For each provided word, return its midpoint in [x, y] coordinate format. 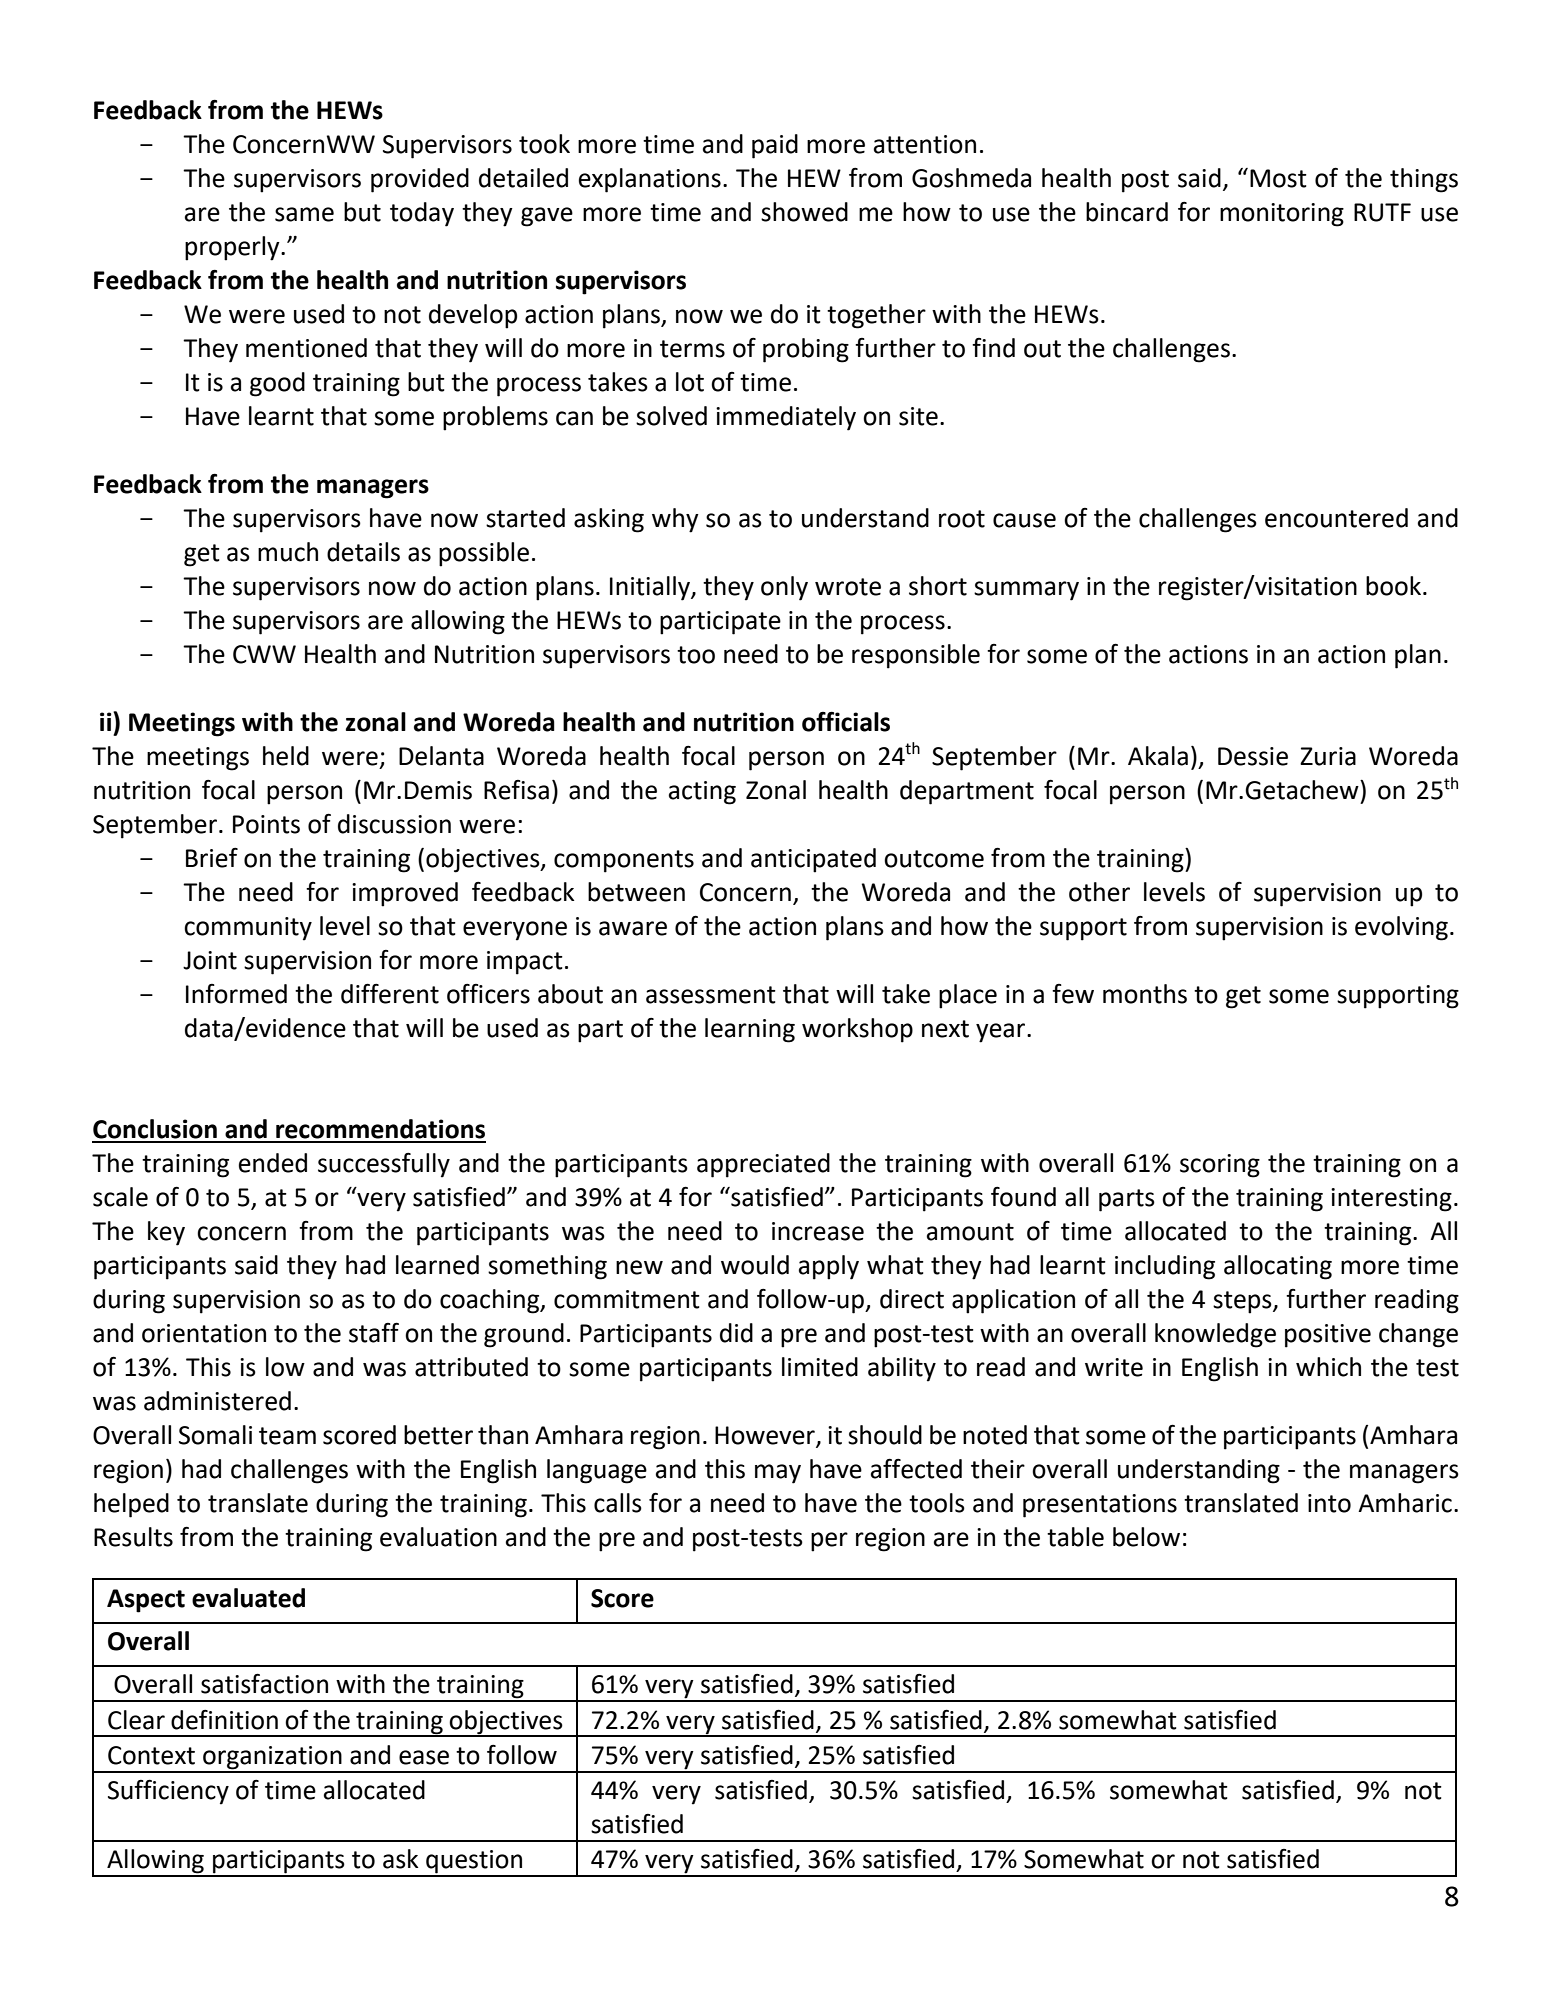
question [474, 1863]
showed [804, 212]
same [304, 214]
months [1145, 994]
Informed [236, 994]
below [1146, 1537]
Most [1278, 178]
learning [750, 1030]
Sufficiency [168, 1792]
